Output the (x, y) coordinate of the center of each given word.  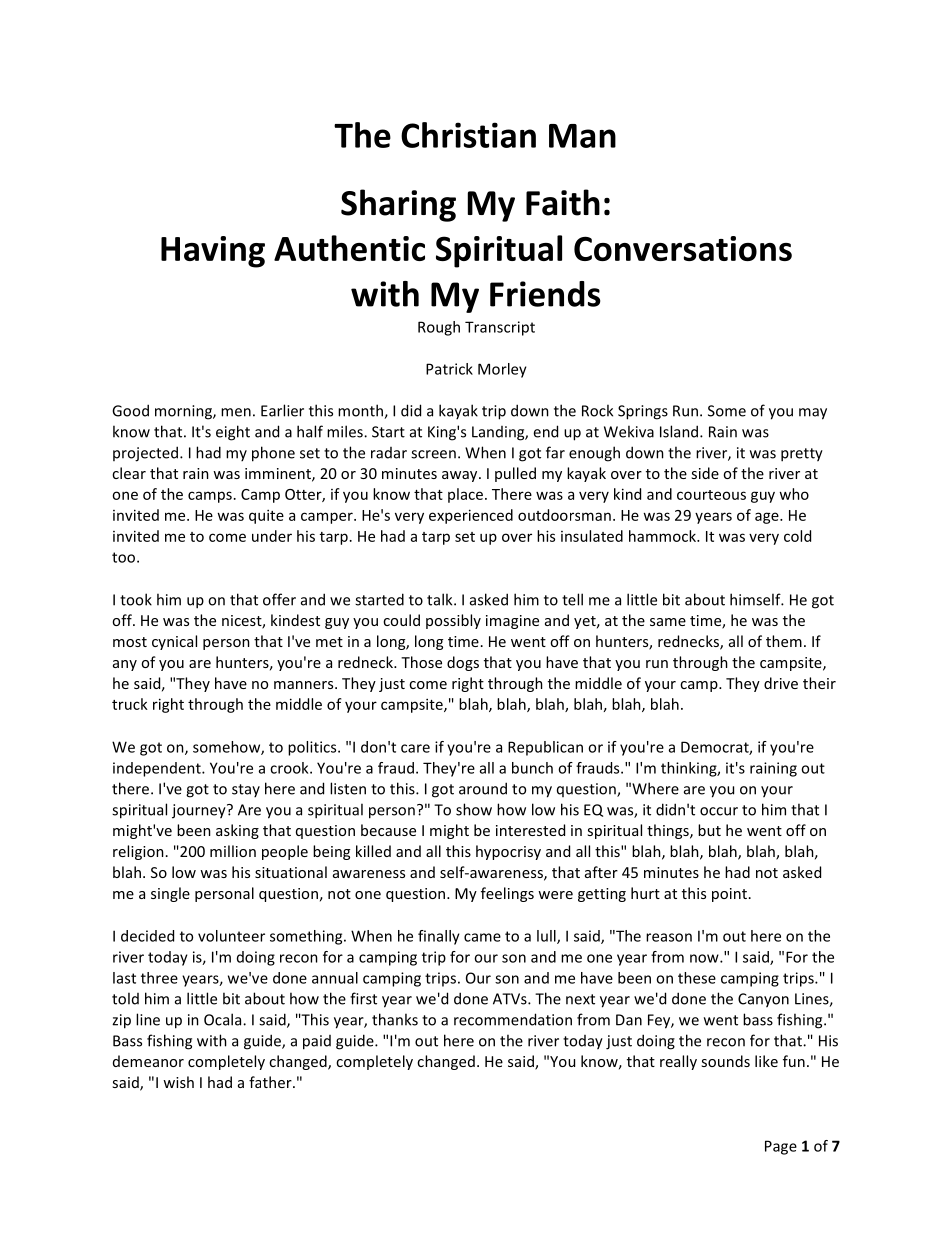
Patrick (449, 369)
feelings (507, 894)
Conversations (683, 248)
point (729, 895)
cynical (174, 642)
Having (213, 252)
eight (233, 433)
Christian (468, 135)
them (784, 641)
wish (178, 1082)
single (170, 894)
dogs (463, 663)
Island (680, 431)
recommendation (513, 1019)
